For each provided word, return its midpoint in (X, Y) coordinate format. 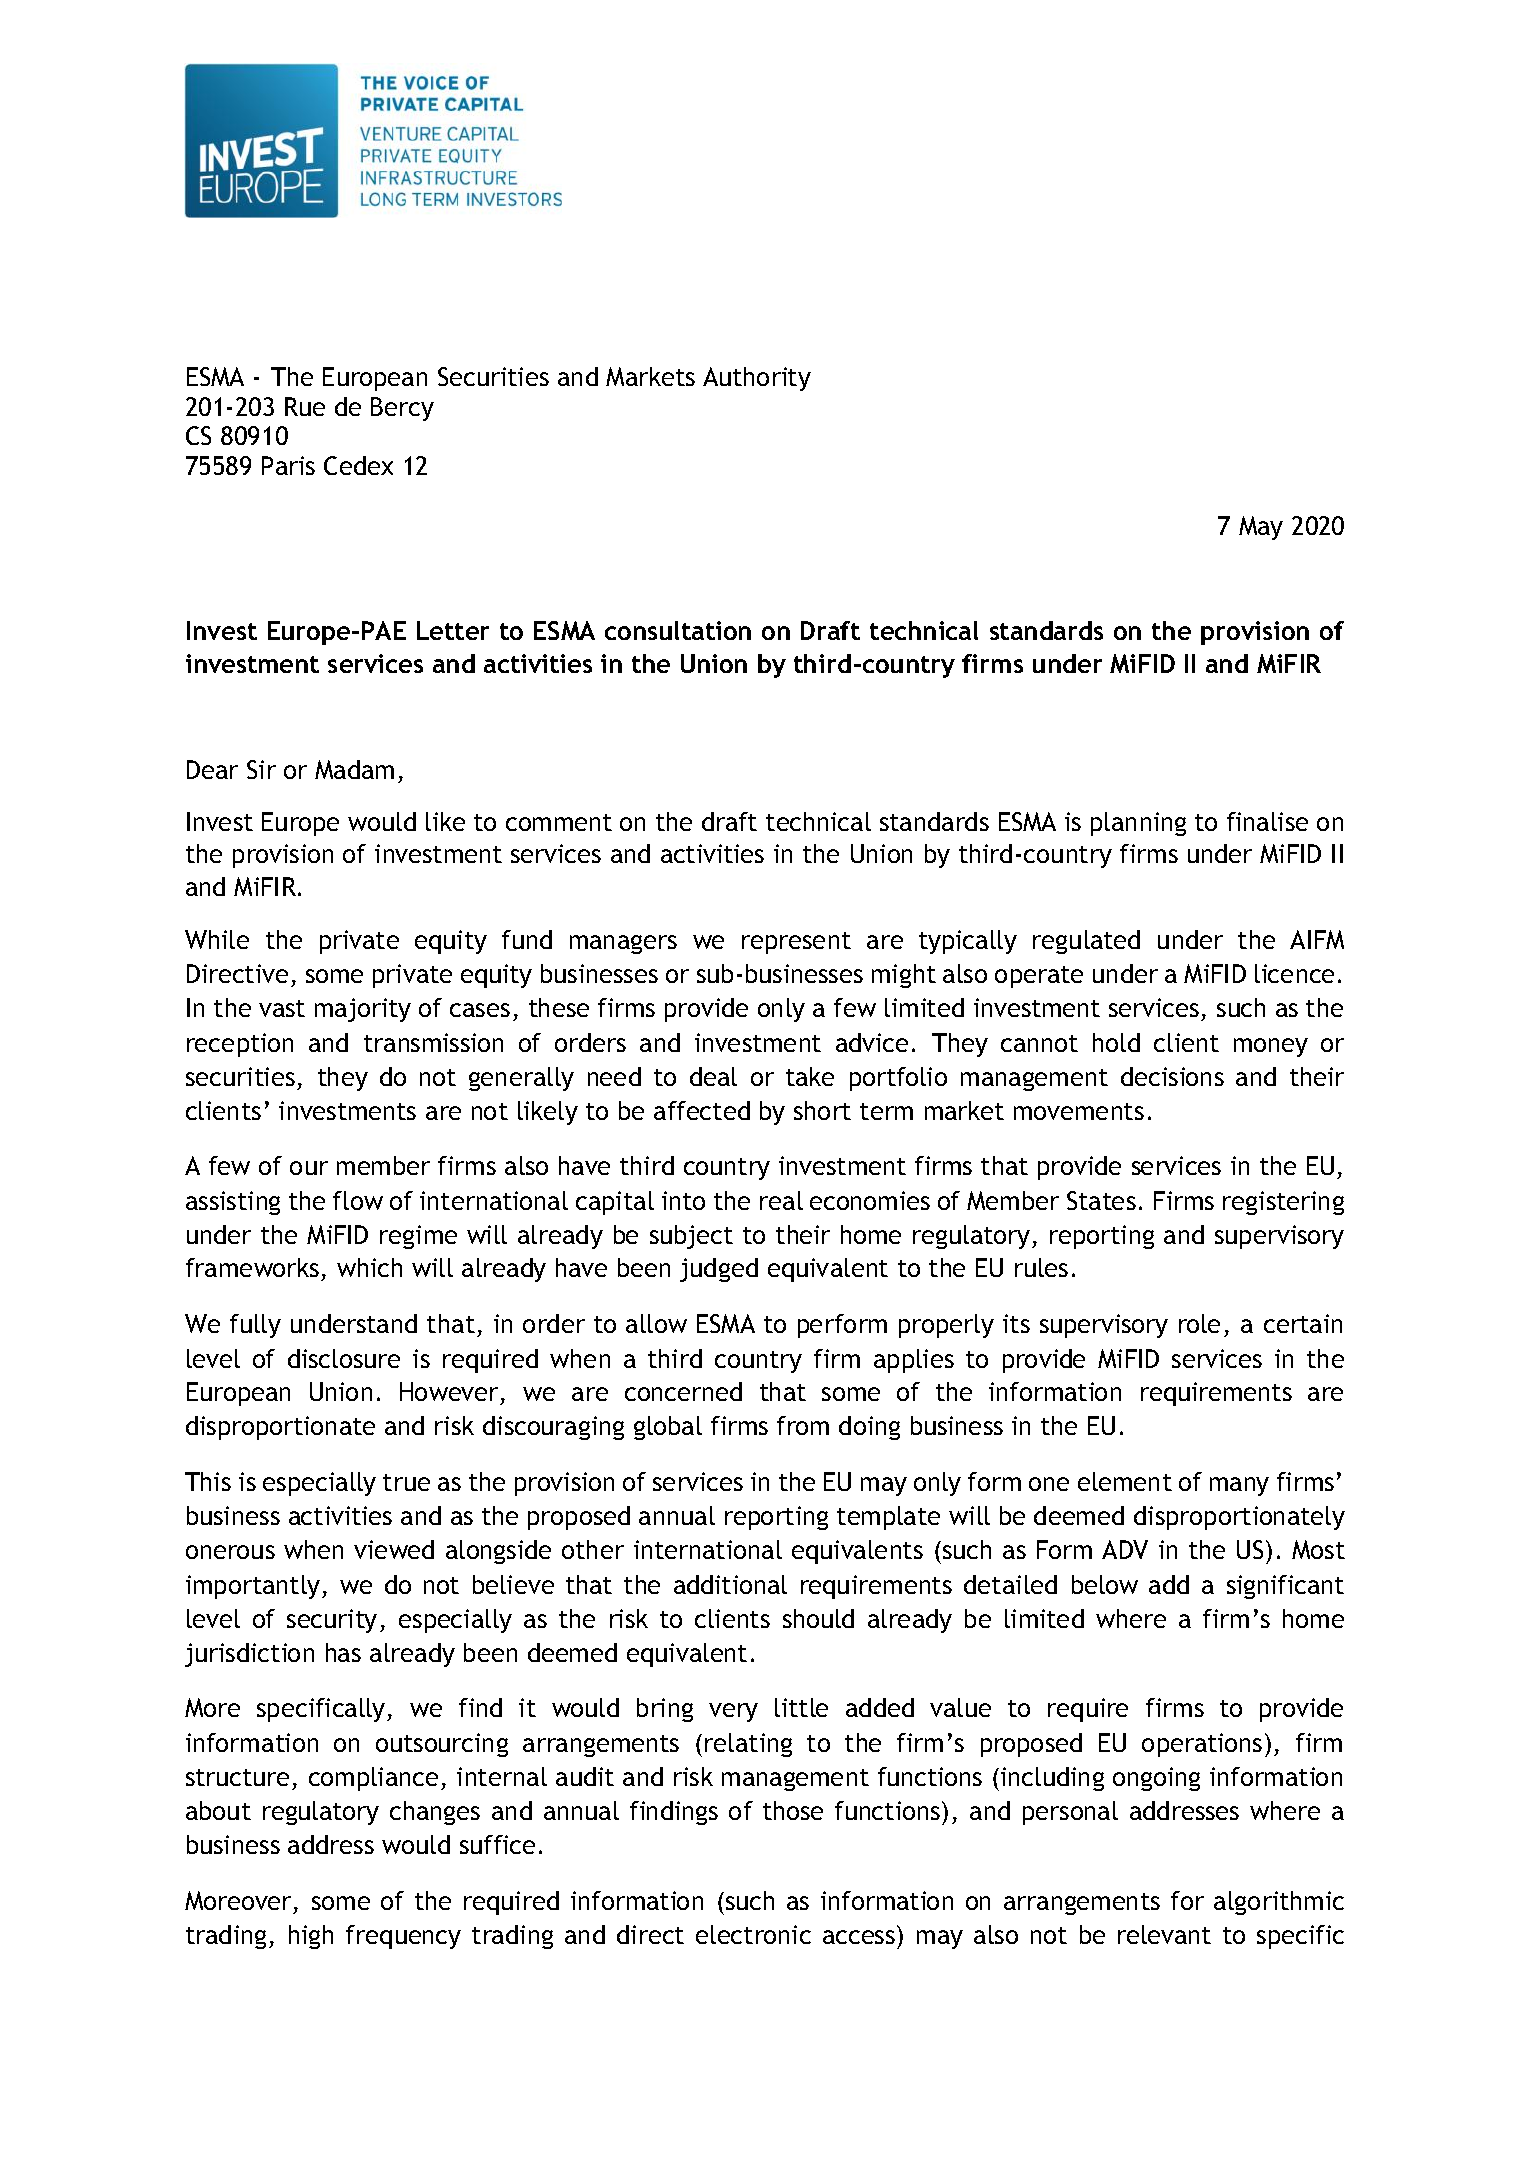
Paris (288, 465)
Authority (757, 379)
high (311, 1937)
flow (358, 1200)
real (781, 1200)
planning (1138, 824)
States (1101, 1200)
